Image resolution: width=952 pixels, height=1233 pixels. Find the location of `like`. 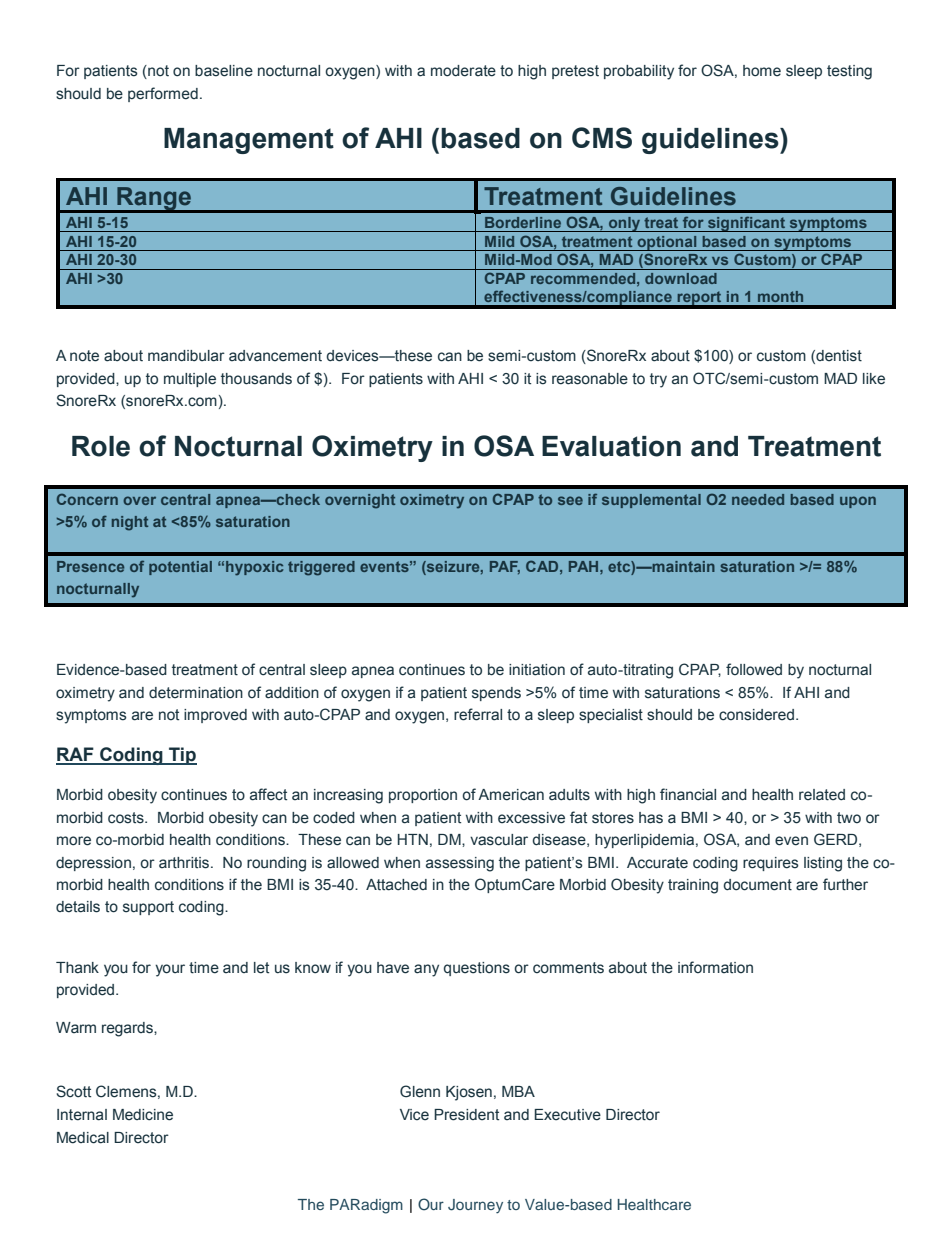

like is located at coordinates (874, 379).
